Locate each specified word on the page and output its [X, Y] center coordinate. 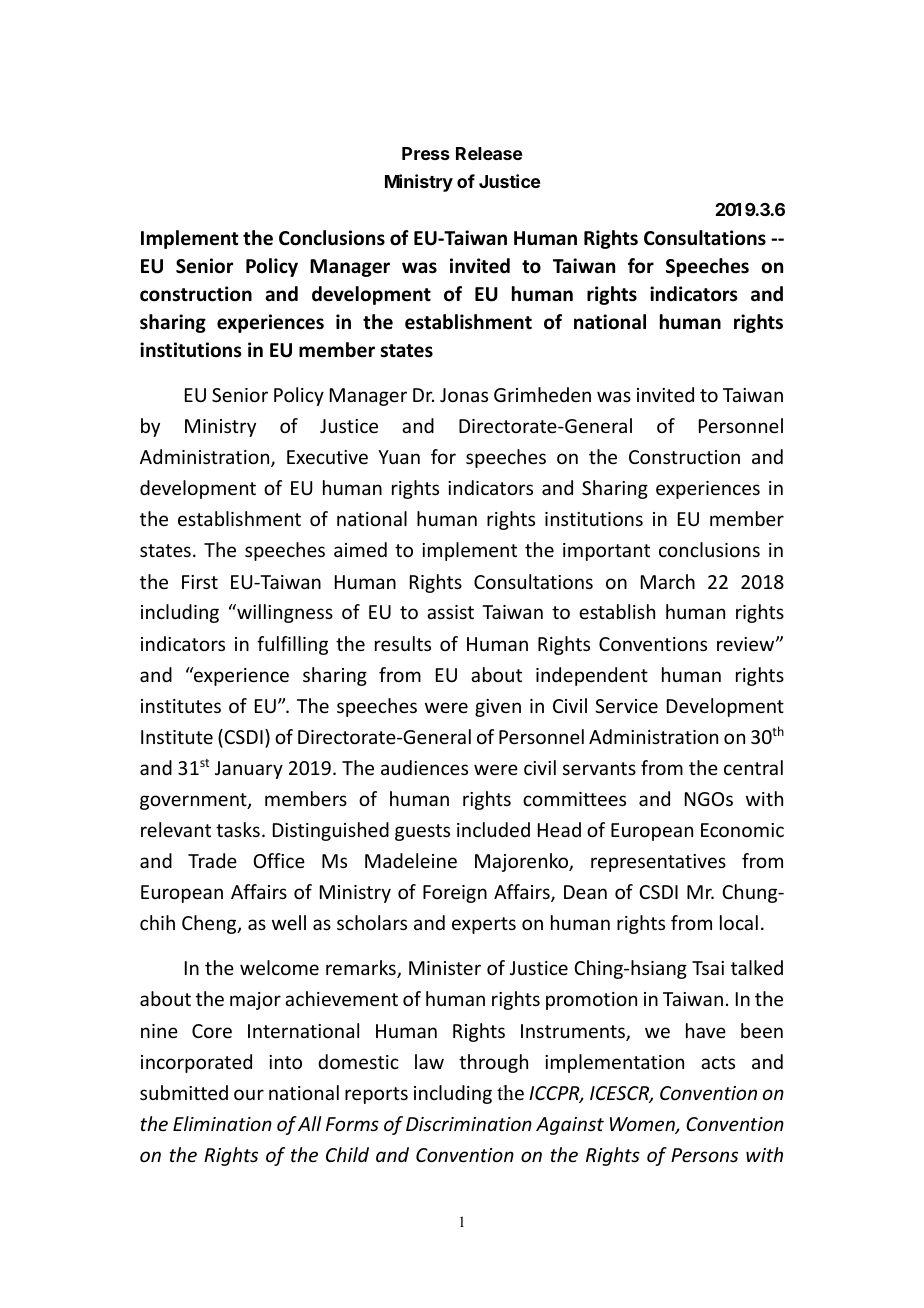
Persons [704, 1155]
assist [450, 612]
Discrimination [469, 1124]
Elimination [222, 1123]
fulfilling [292, 645]
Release [489, 153]
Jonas [464, 395]
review [747, 644]
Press [426, 153]
